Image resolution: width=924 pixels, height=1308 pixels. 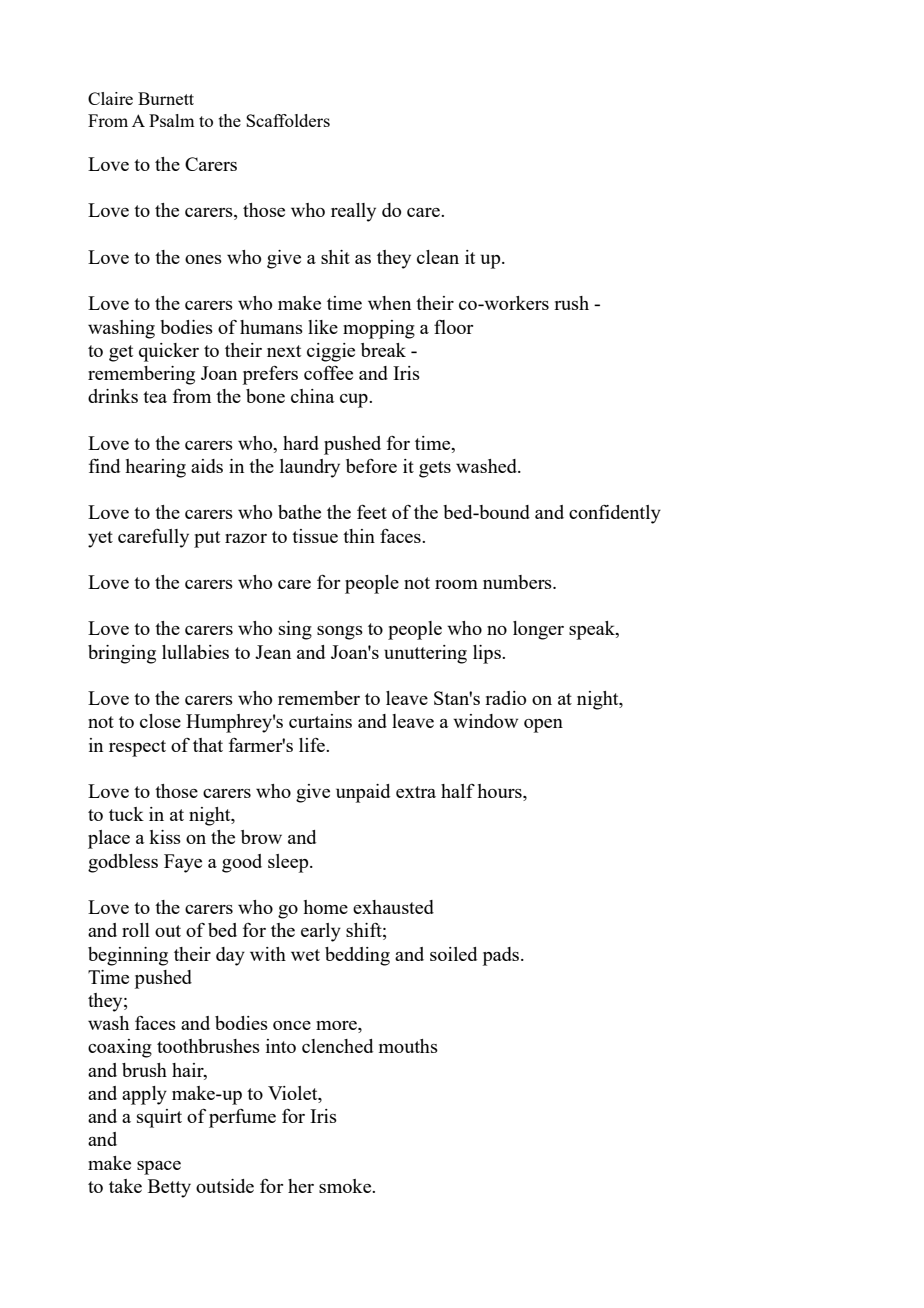 I want to click on smoke, so click(x=346, y=1186).
